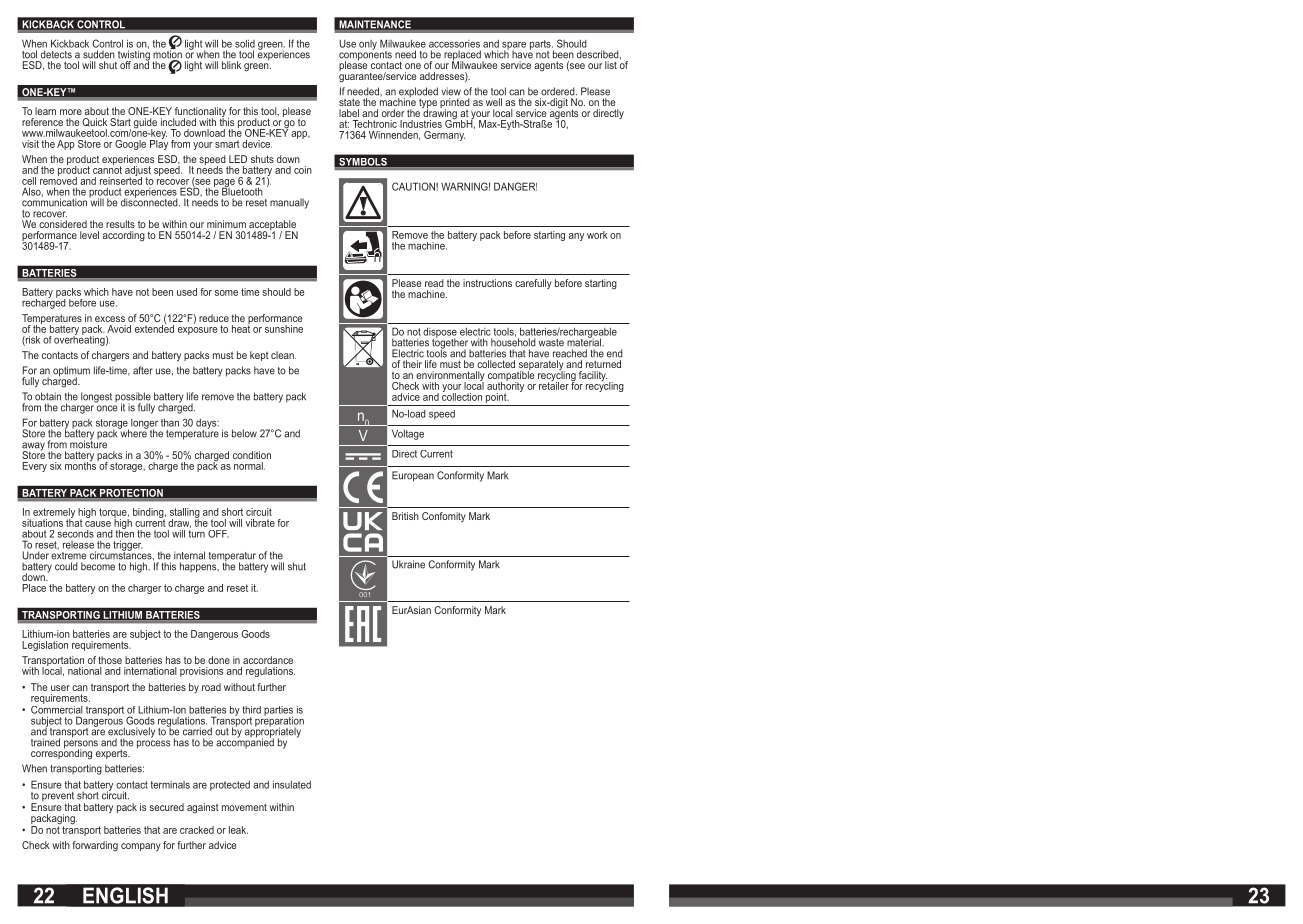  What do you see at coordinates (349, 102) in the screenshot?
I see `state` at bounding box center [349, 102].
